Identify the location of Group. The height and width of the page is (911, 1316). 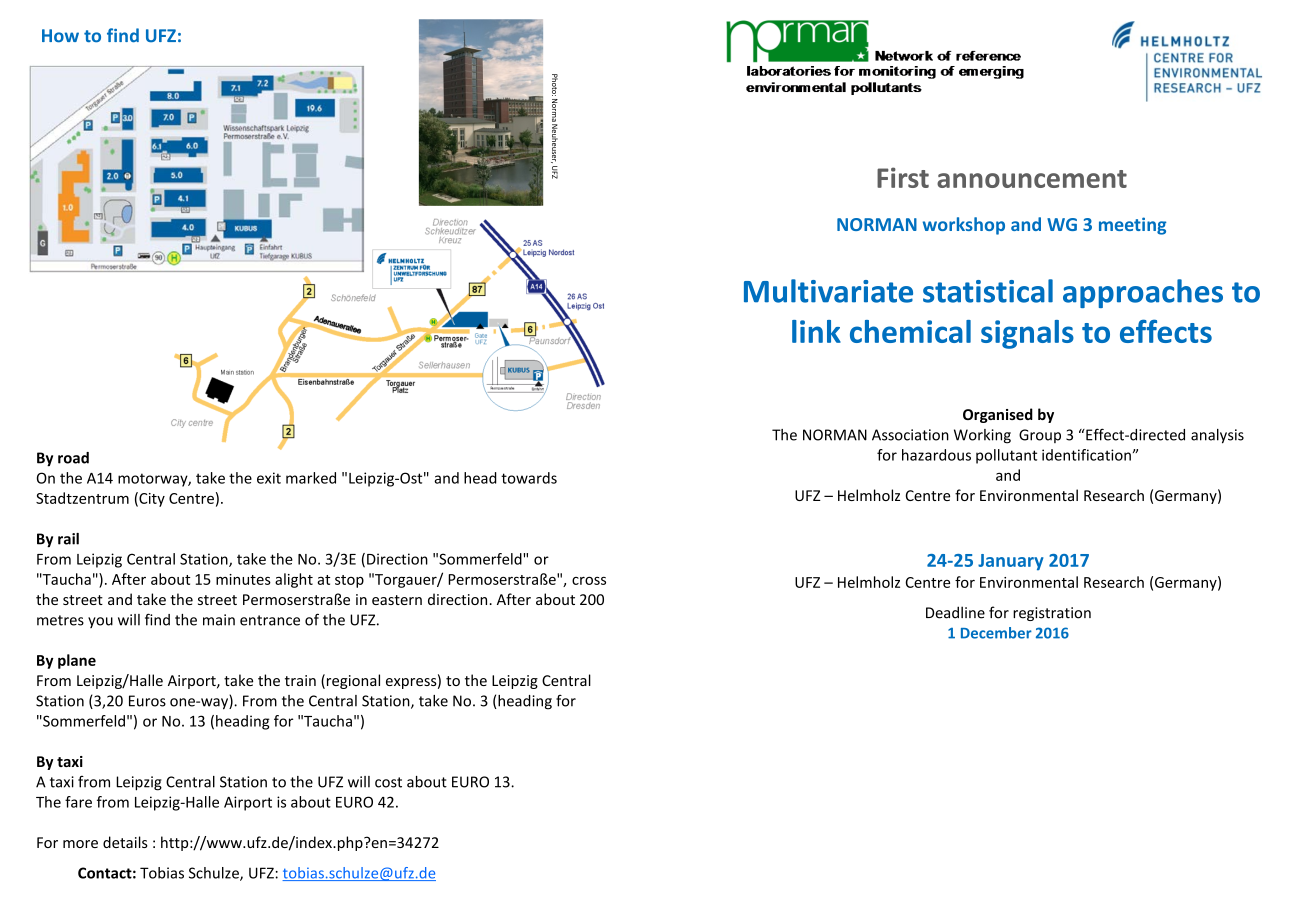
(1040, 436).
